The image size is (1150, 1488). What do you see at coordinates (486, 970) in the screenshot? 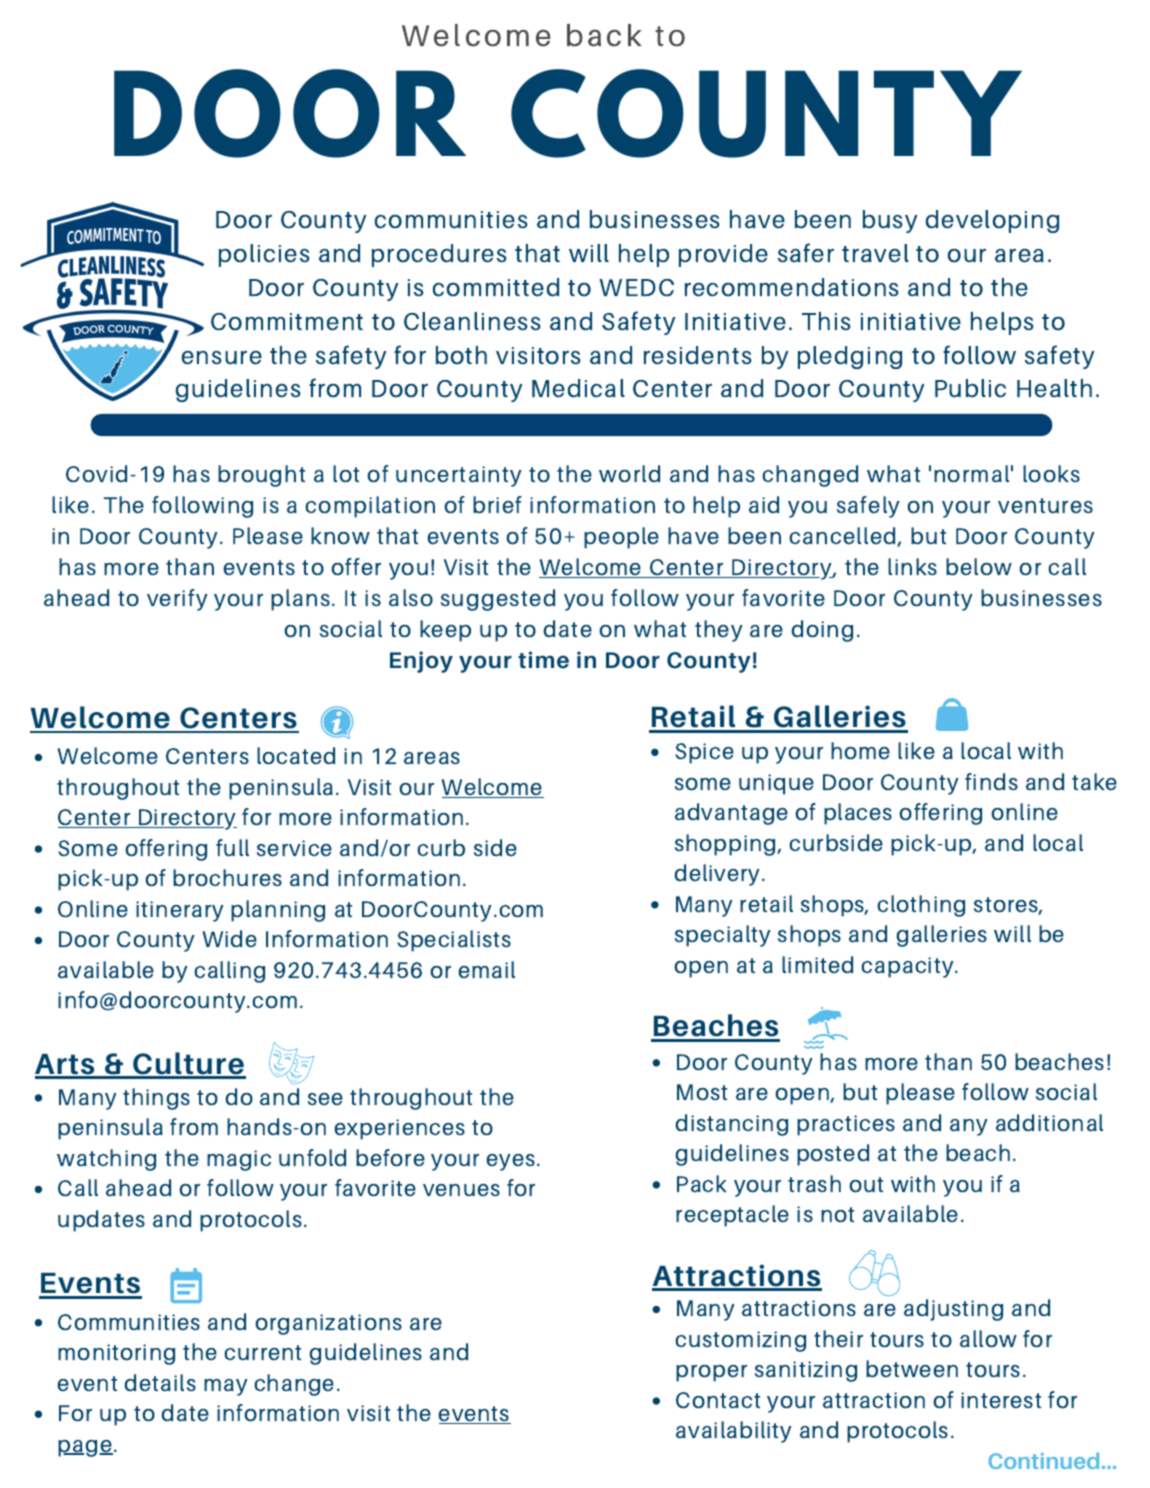
I see `email` at bounding box center [486, 970].
